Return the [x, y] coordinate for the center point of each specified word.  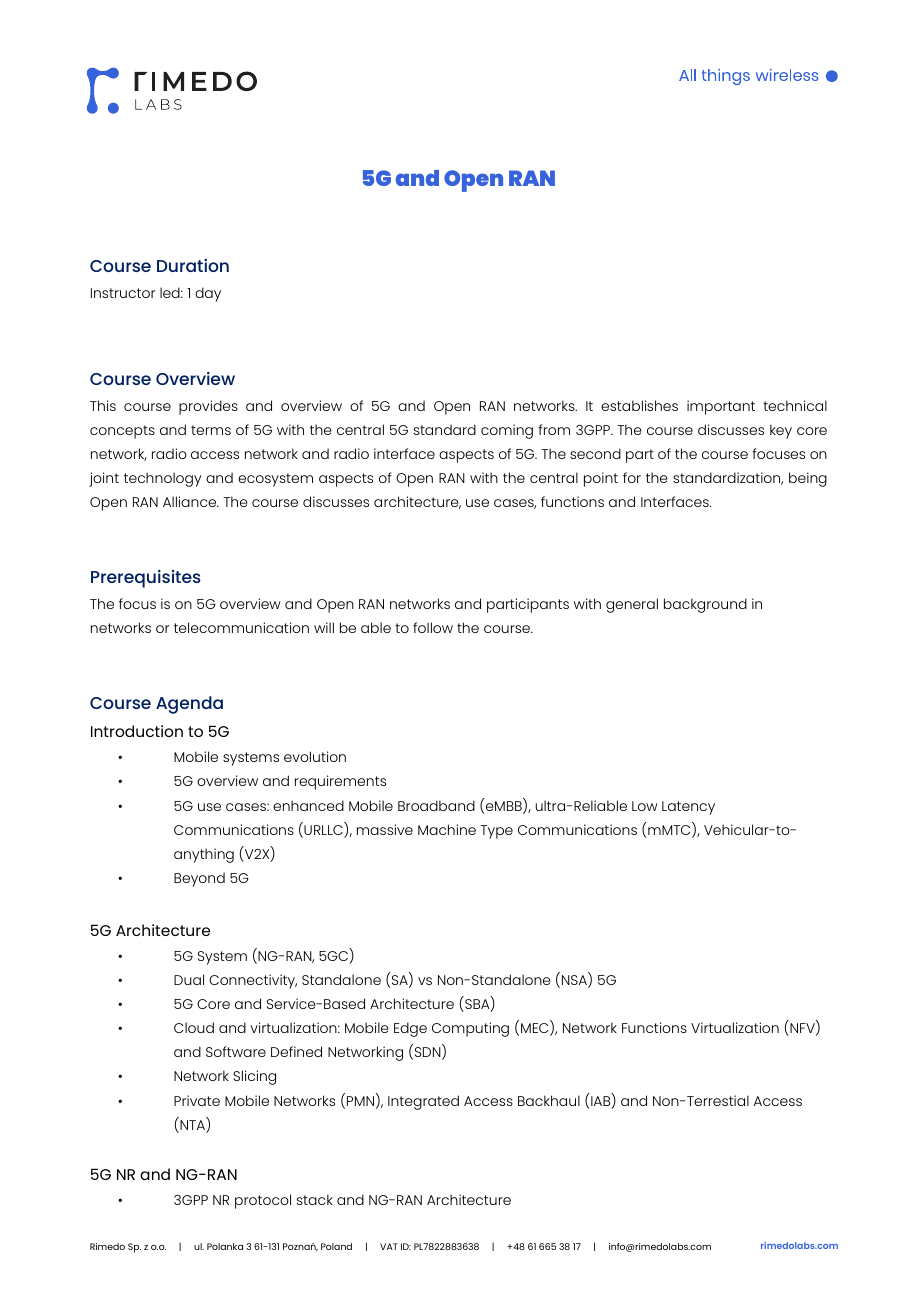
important [721, 407]
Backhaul [549, 1100]
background [705, 605]
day [208, 294]
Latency [688, 808]
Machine [447, 829]
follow [433, 627]
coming [507, 431]
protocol [263, 1201]
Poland [336, 1246]
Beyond [199, 879]
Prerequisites [146, 579]
